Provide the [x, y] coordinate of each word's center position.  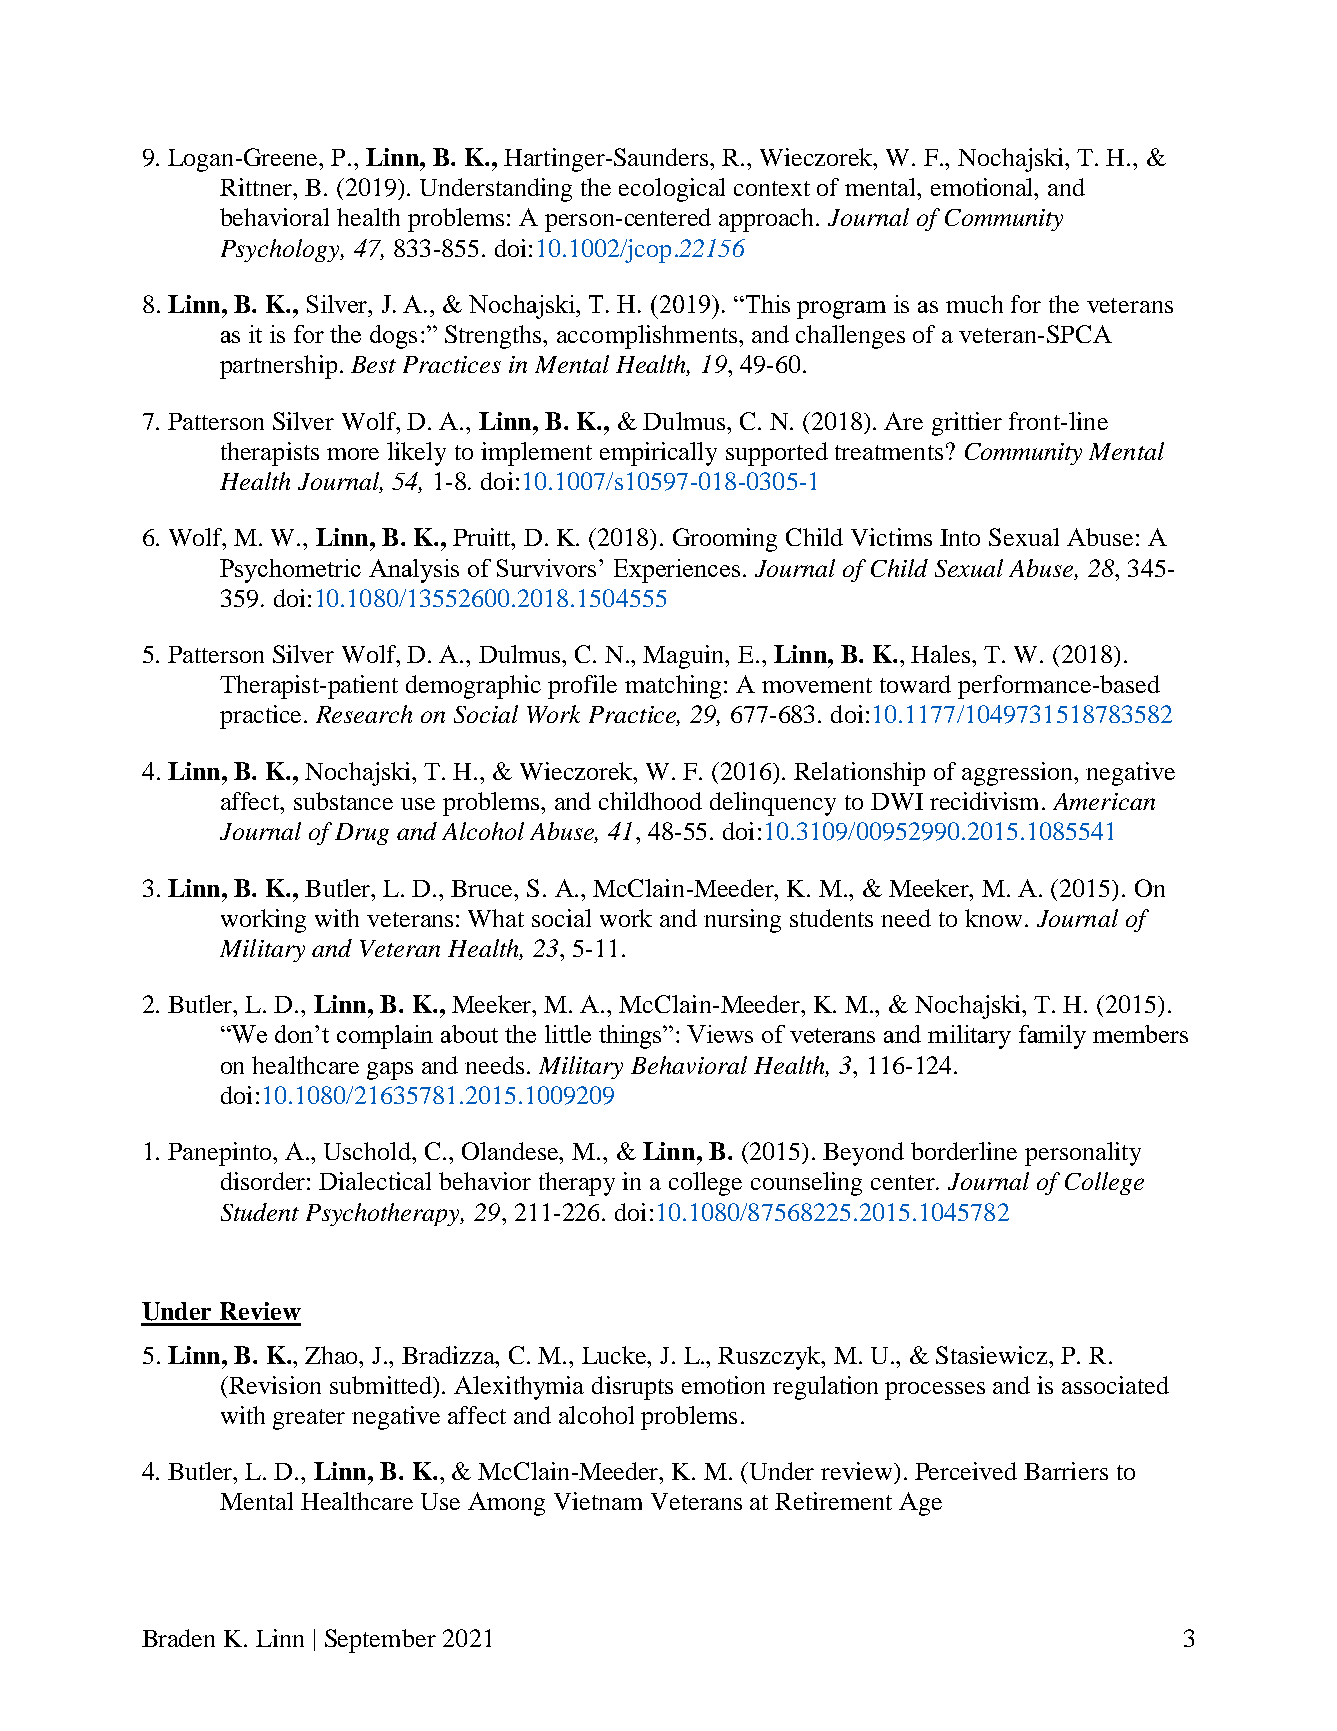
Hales [942, 654]
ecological [672, 190]
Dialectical [375, 1181]
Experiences [677, 571]
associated [1115, 1385]
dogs [393, 337]
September [380, 1641]
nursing [742, 921]
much [974, 304]
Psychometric [290, 571]
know [993, 918]
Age [920, 1504]
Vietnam [598, 1501]
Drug [362, 834]
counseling [806, 1184]
